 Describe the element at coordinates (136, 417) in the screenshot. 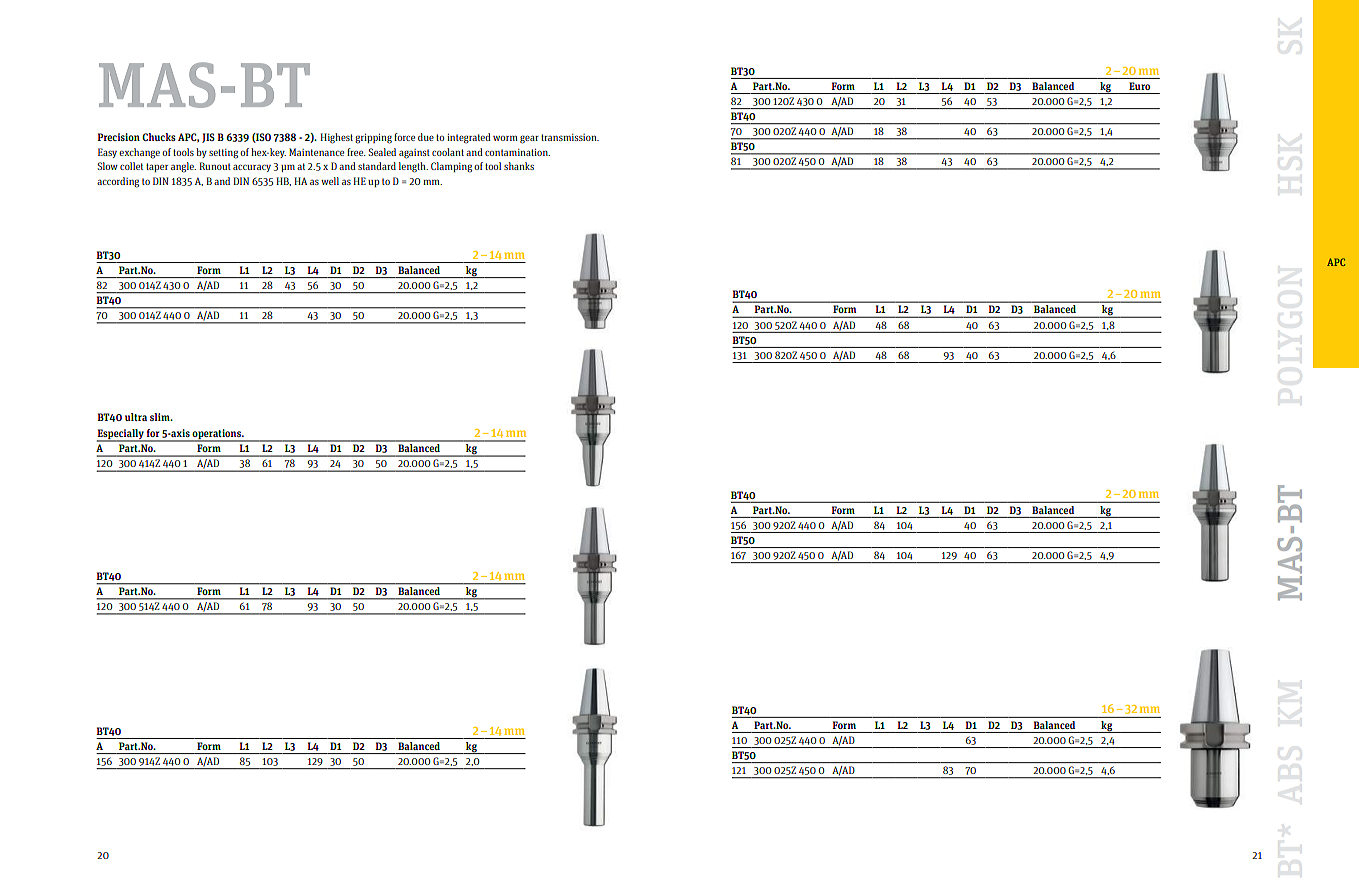

I see `ultra` at that location.
